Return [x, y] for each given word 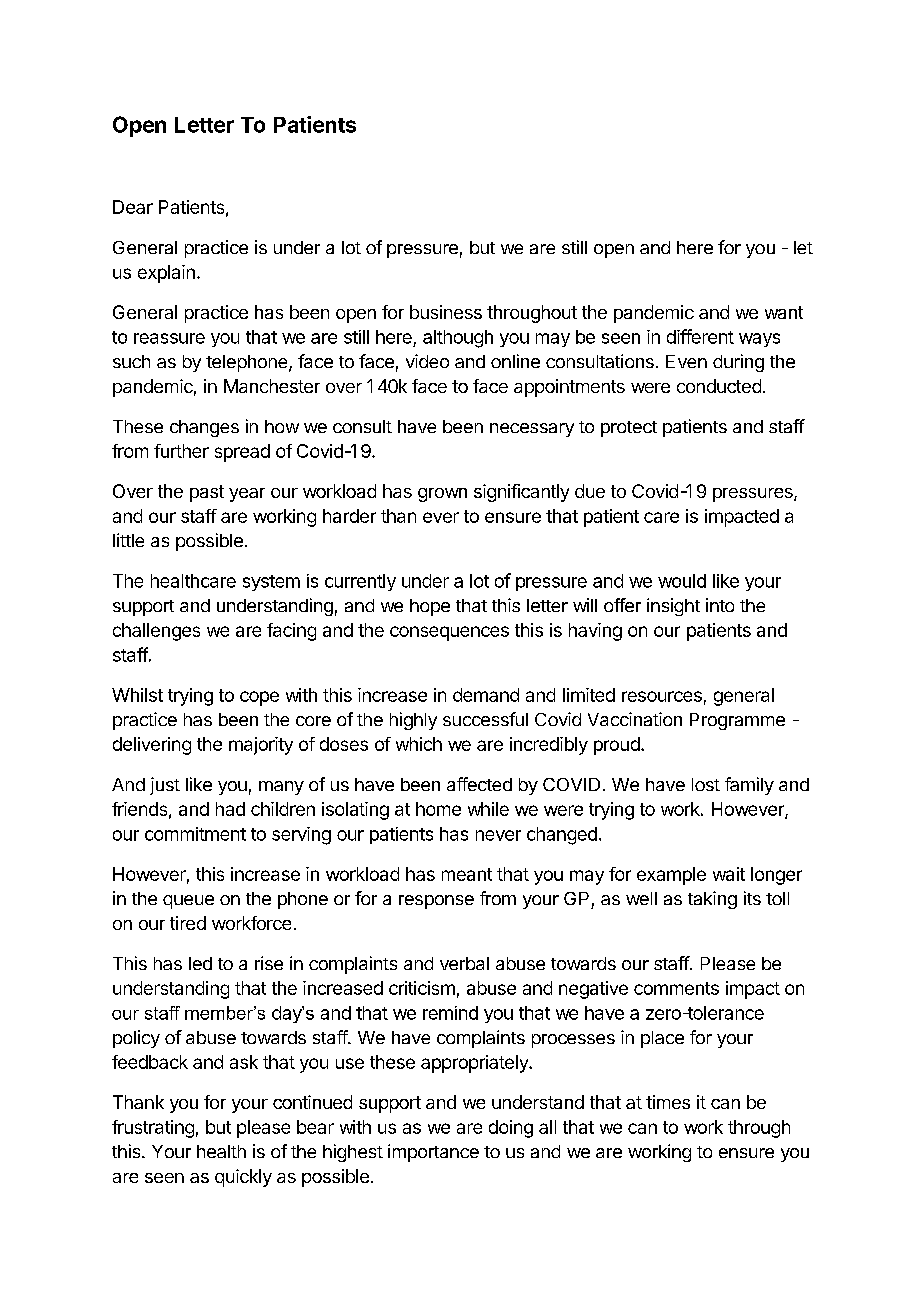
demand [486, 695]
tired [188, 923]
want [784, 312]
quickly [243, 1178]
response [436, 902]
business [446, 312]
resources [662, 696]
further [181, 451]
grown [442, 495]
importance [433, 1153]
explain [166, 274]
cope [259, 698]
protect [629, 429]
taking [712, 900]
